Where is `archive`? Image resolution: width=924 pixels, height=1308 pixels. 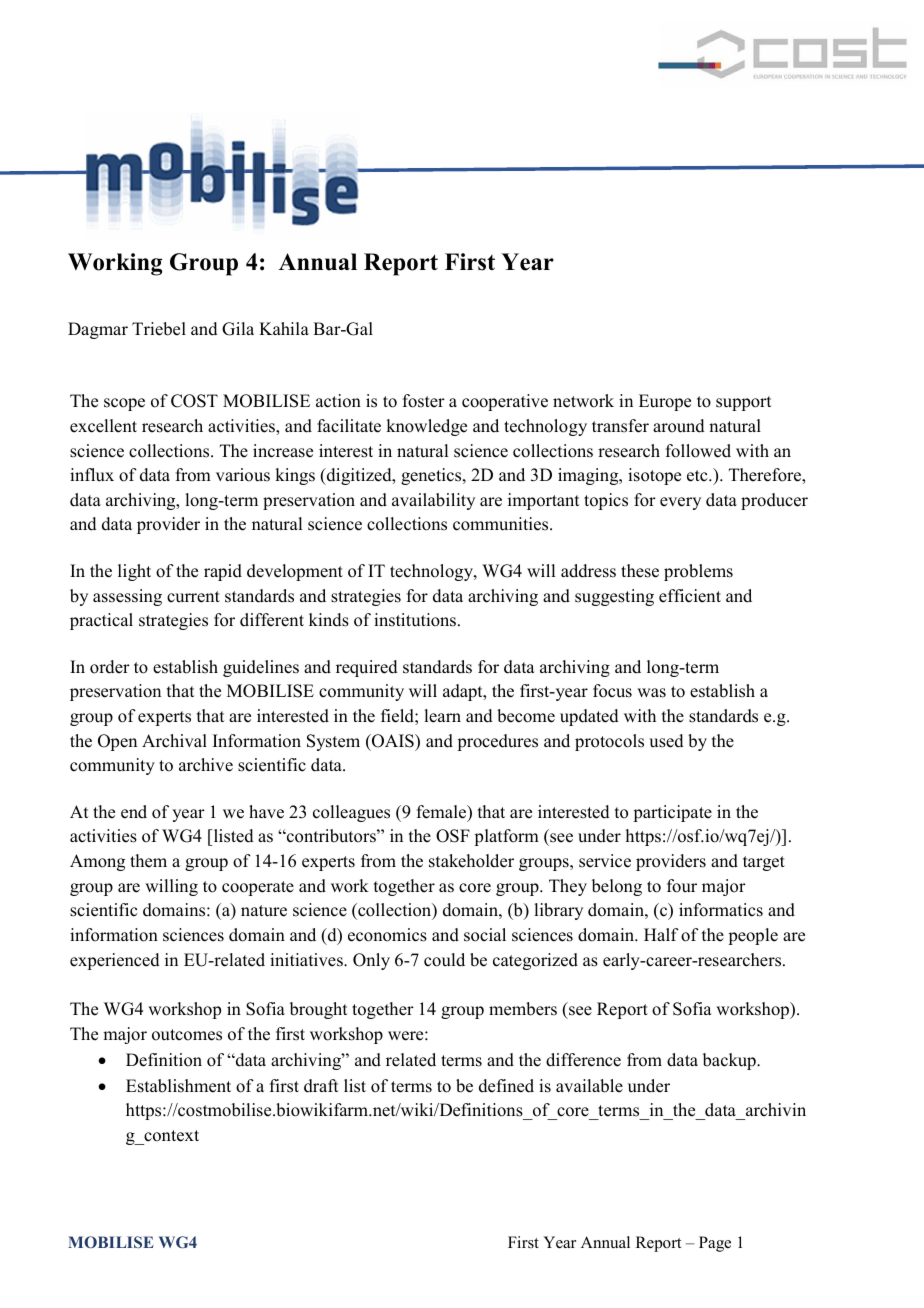 archive is located at coordinates (206, 765).
